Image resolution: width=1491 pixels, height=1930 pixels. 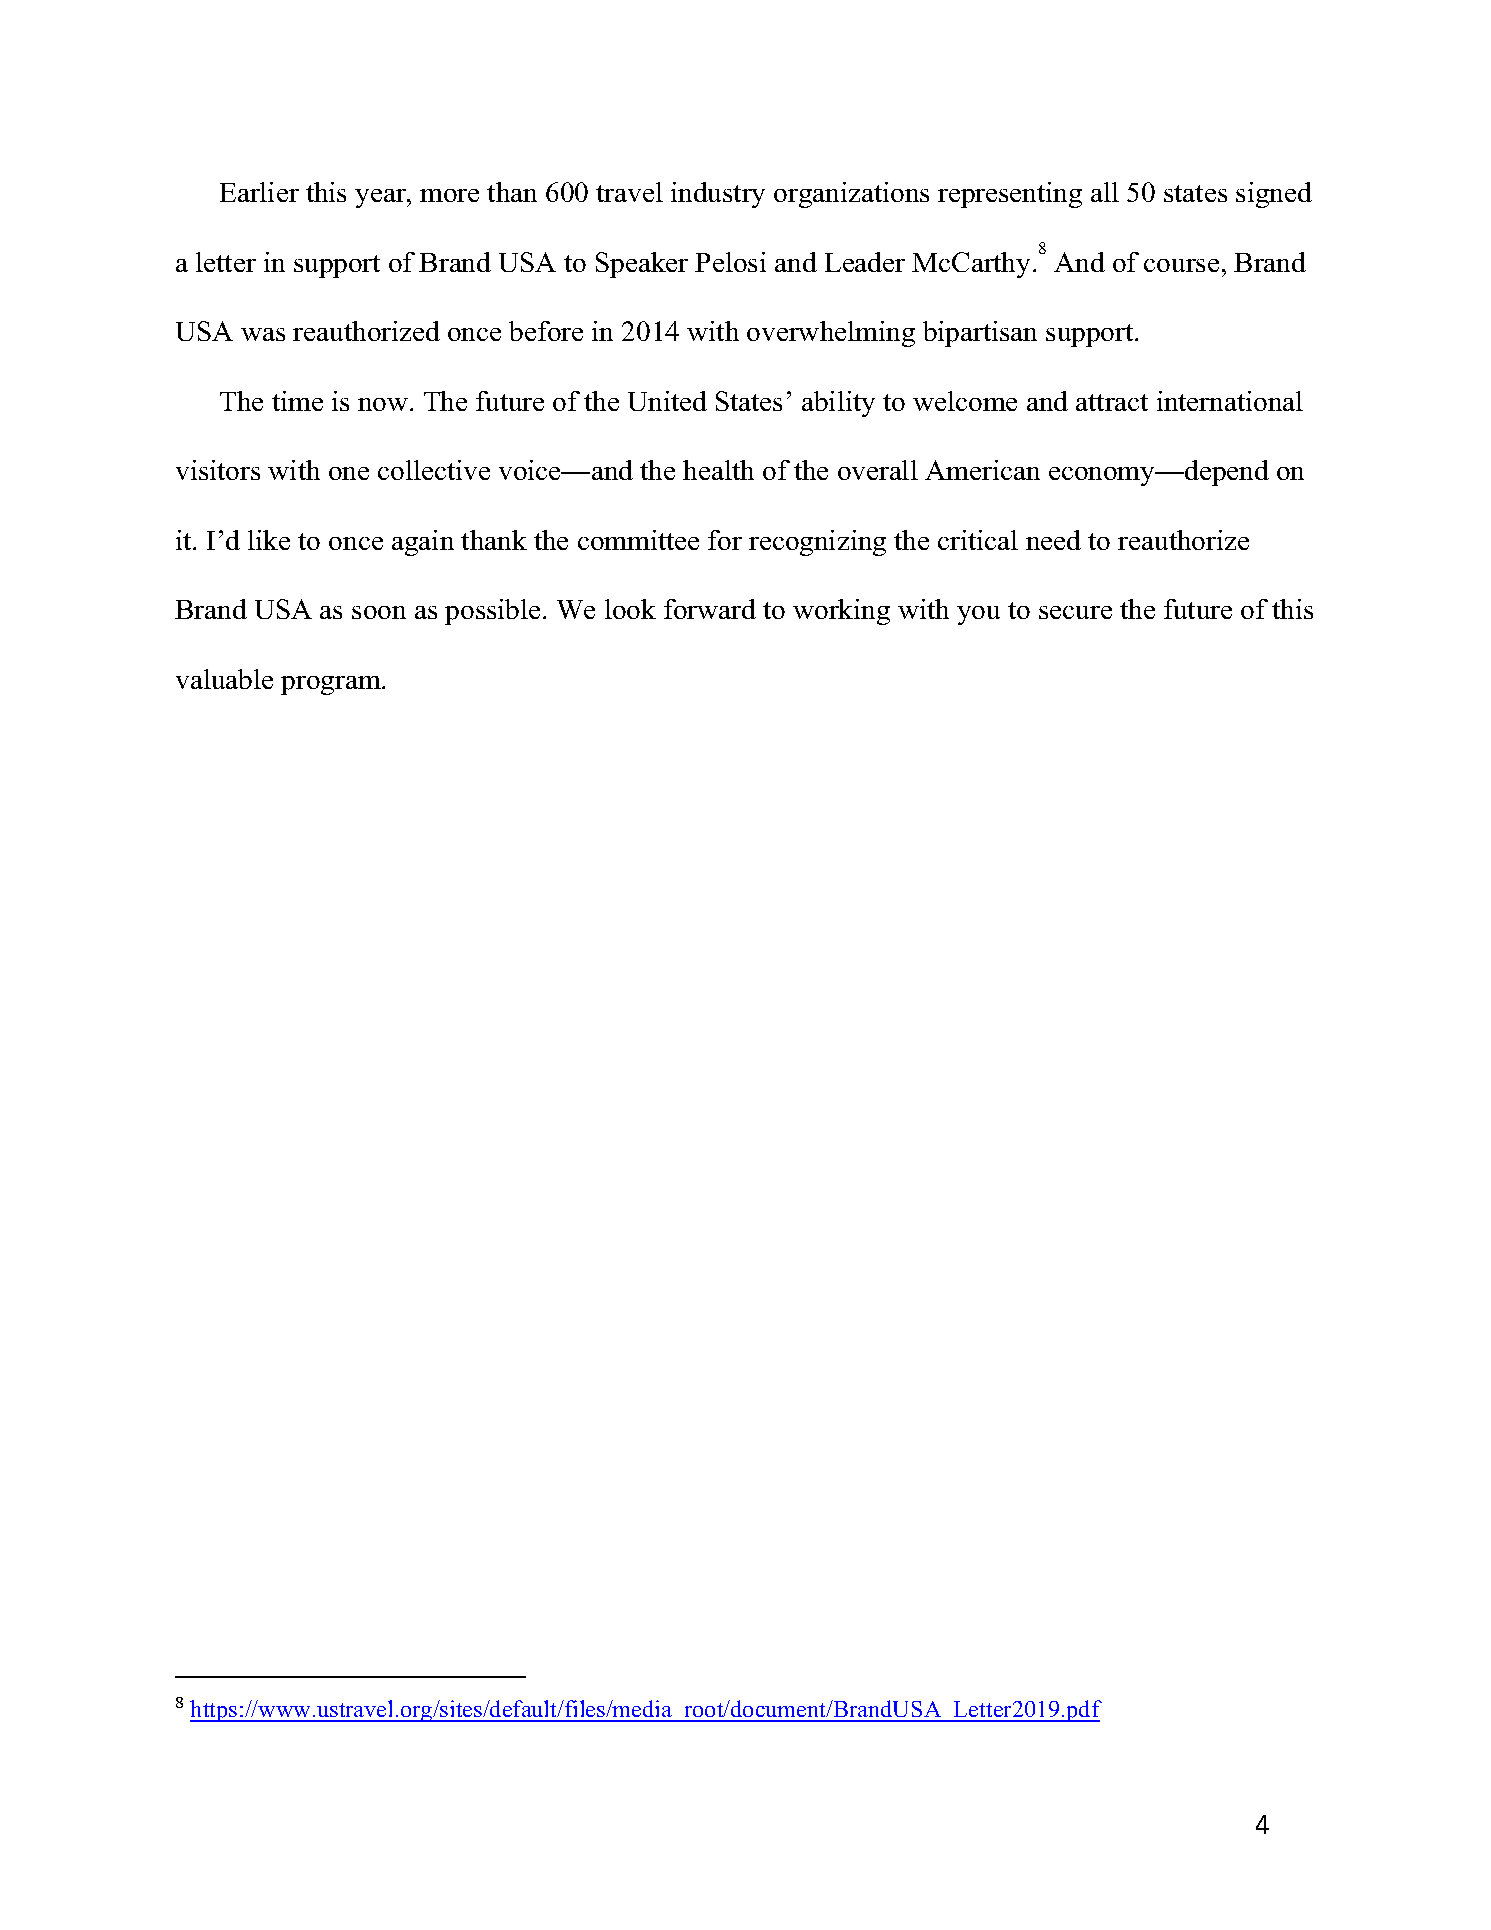 What do you see at coordinates (1112, 402) in the screenshot?
I see `attract` at bounding box center [1112, 402].
